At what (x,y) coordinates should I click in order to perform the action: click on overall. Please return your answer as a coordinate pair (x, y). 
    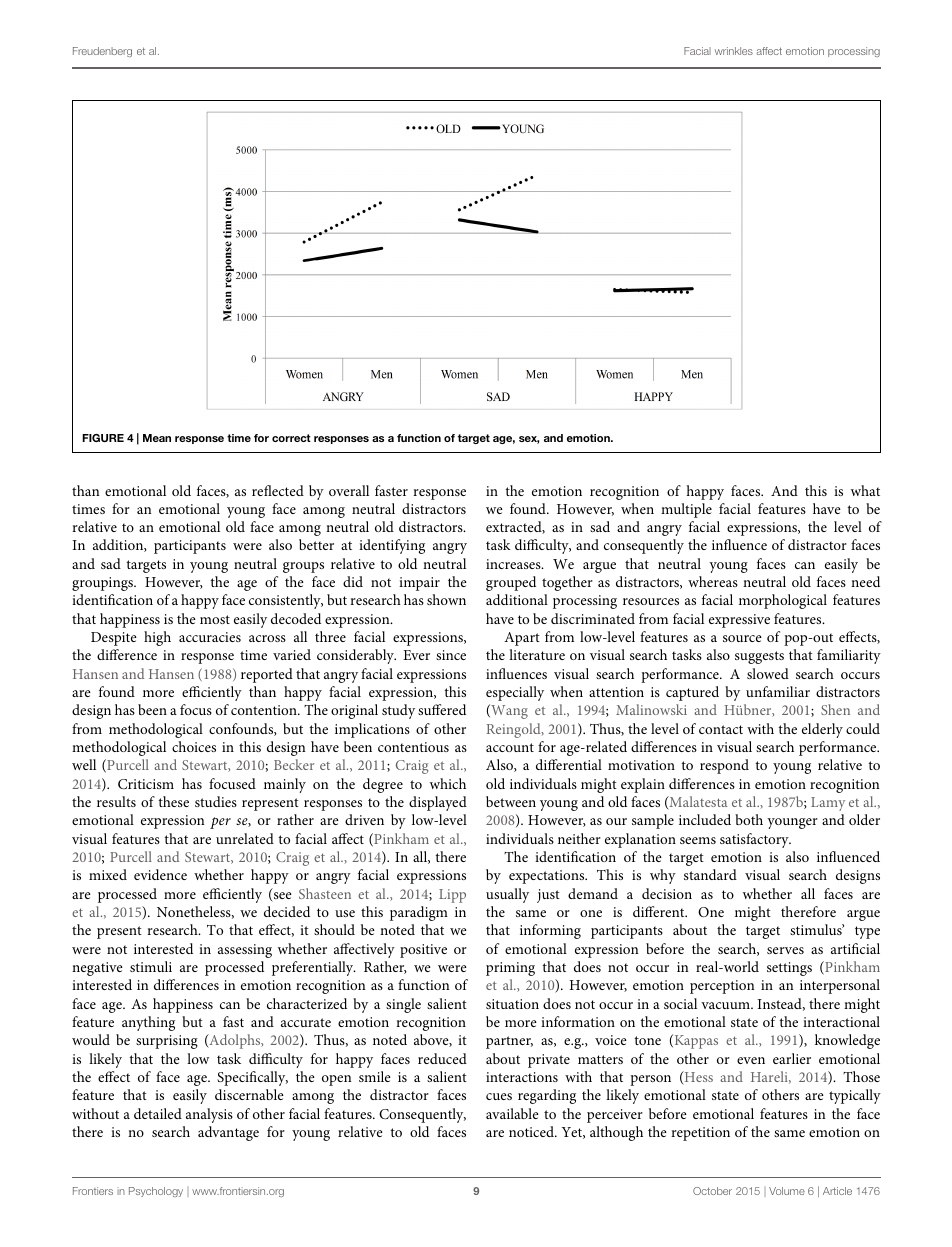
    Looking at the image, I should click on (349, 490).
